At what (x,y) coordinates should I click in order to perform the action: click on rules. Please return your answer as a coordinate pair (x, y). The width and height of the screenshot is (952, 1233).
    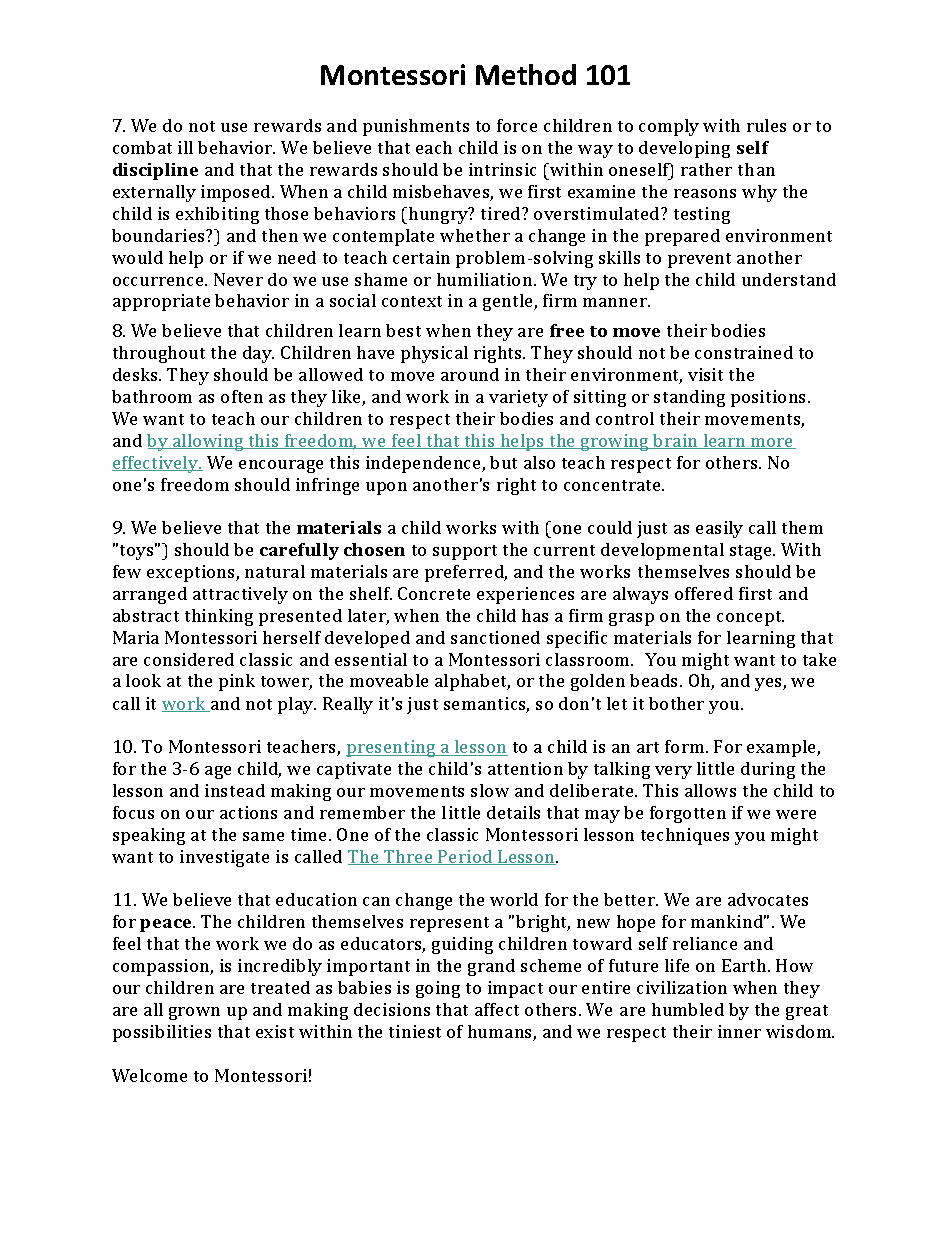
    Looking at the image, I should click on (766, 125).
